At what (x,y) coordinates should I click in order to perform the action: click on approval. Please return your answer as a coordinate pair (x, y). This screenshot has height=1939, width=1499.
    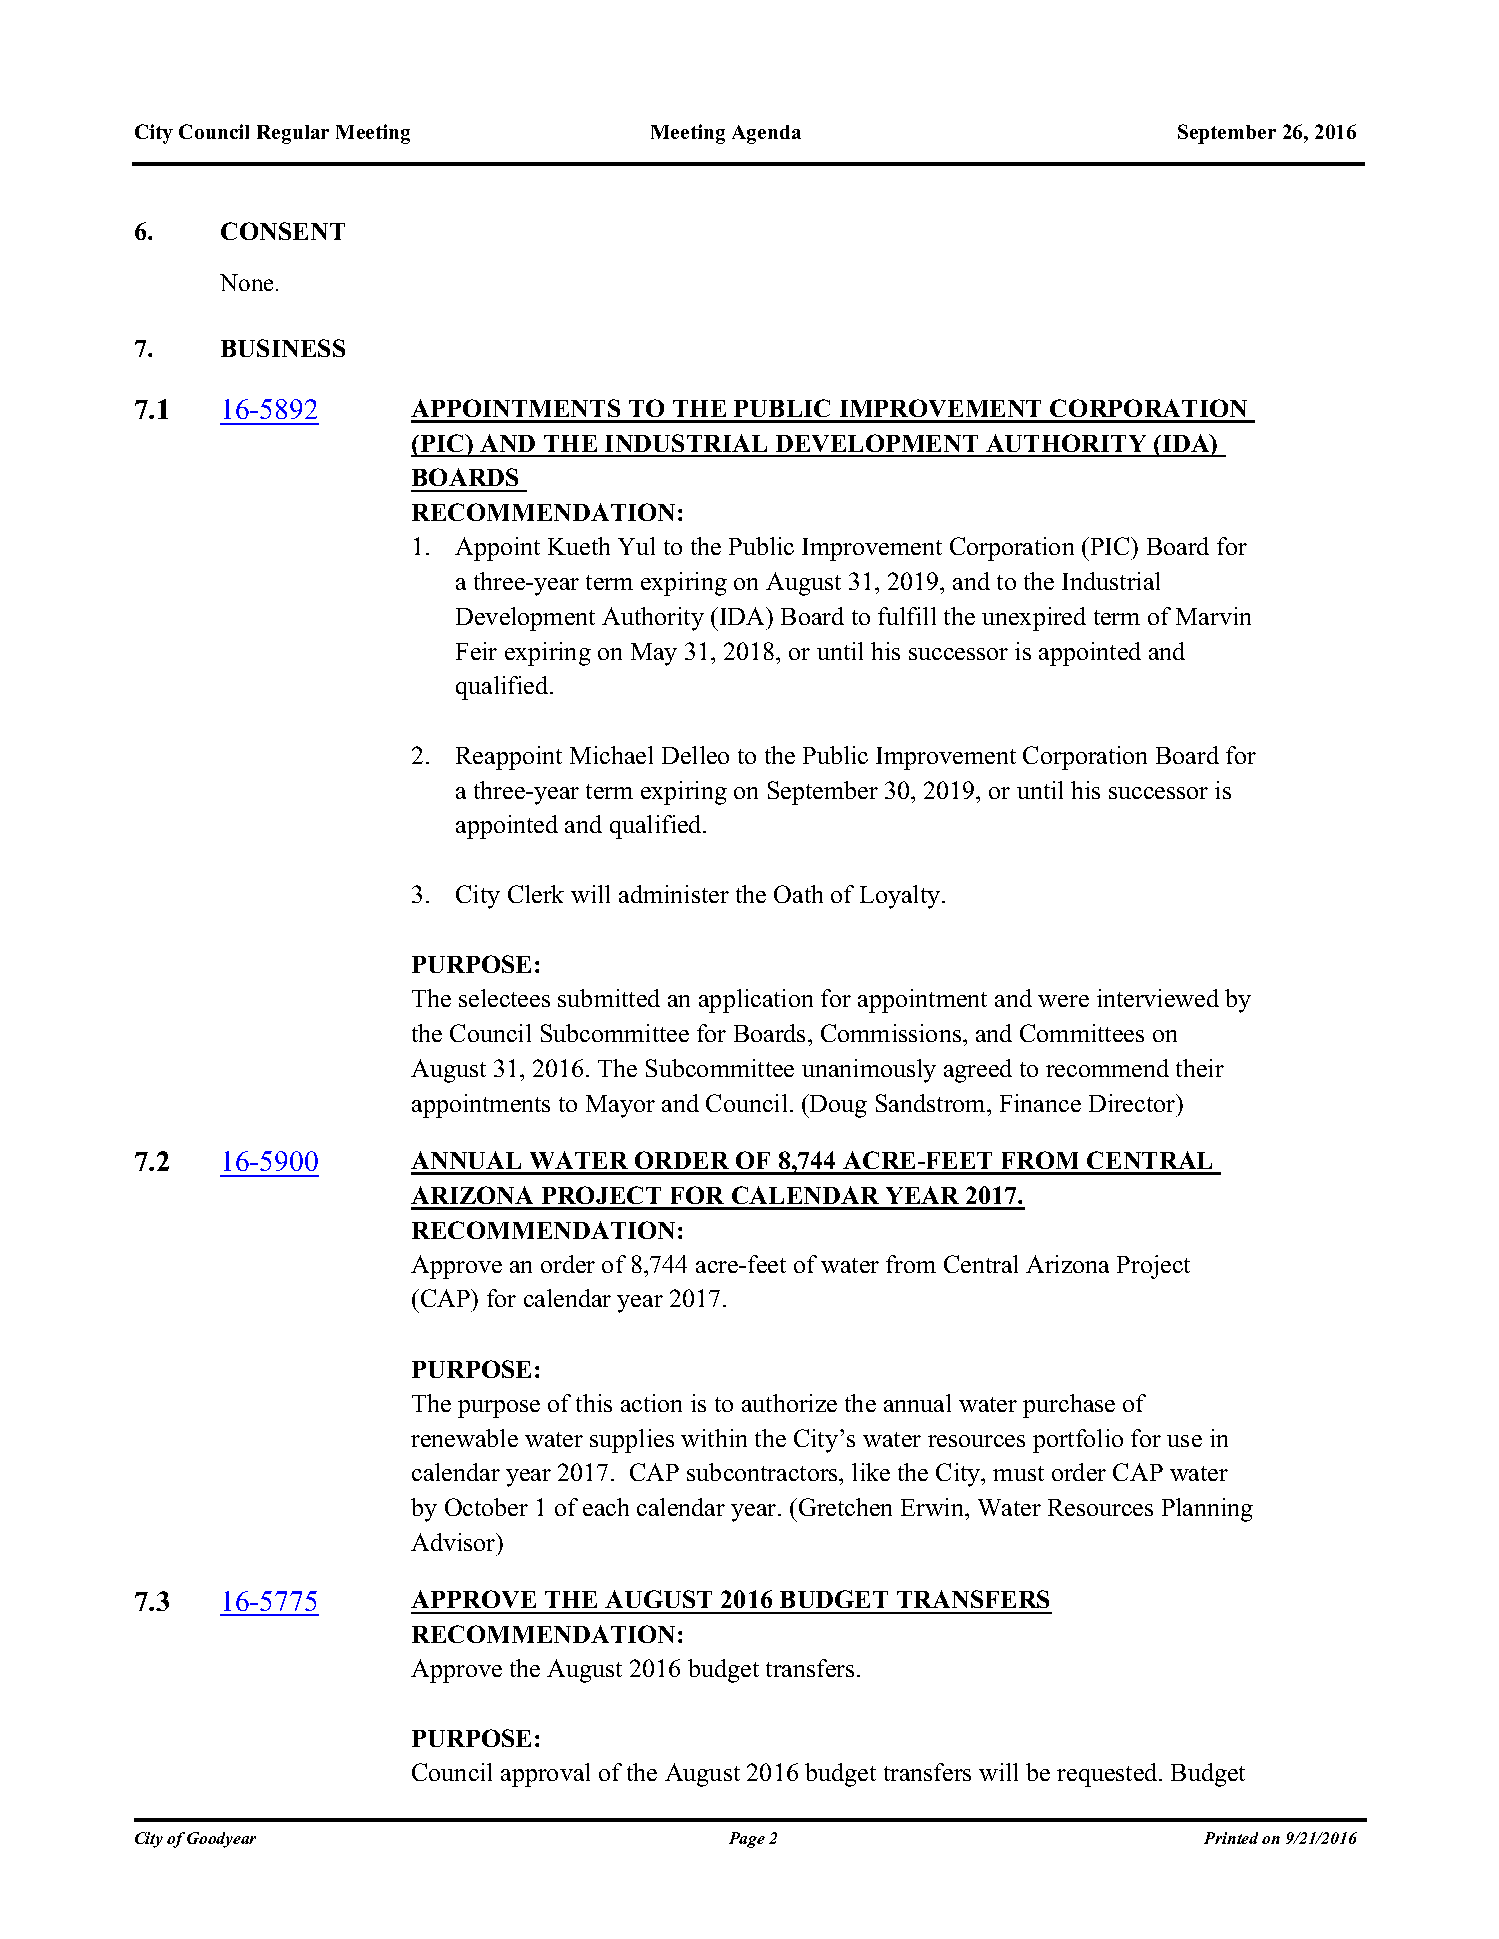
    Looking at the image, I should click on (545, 1775).
